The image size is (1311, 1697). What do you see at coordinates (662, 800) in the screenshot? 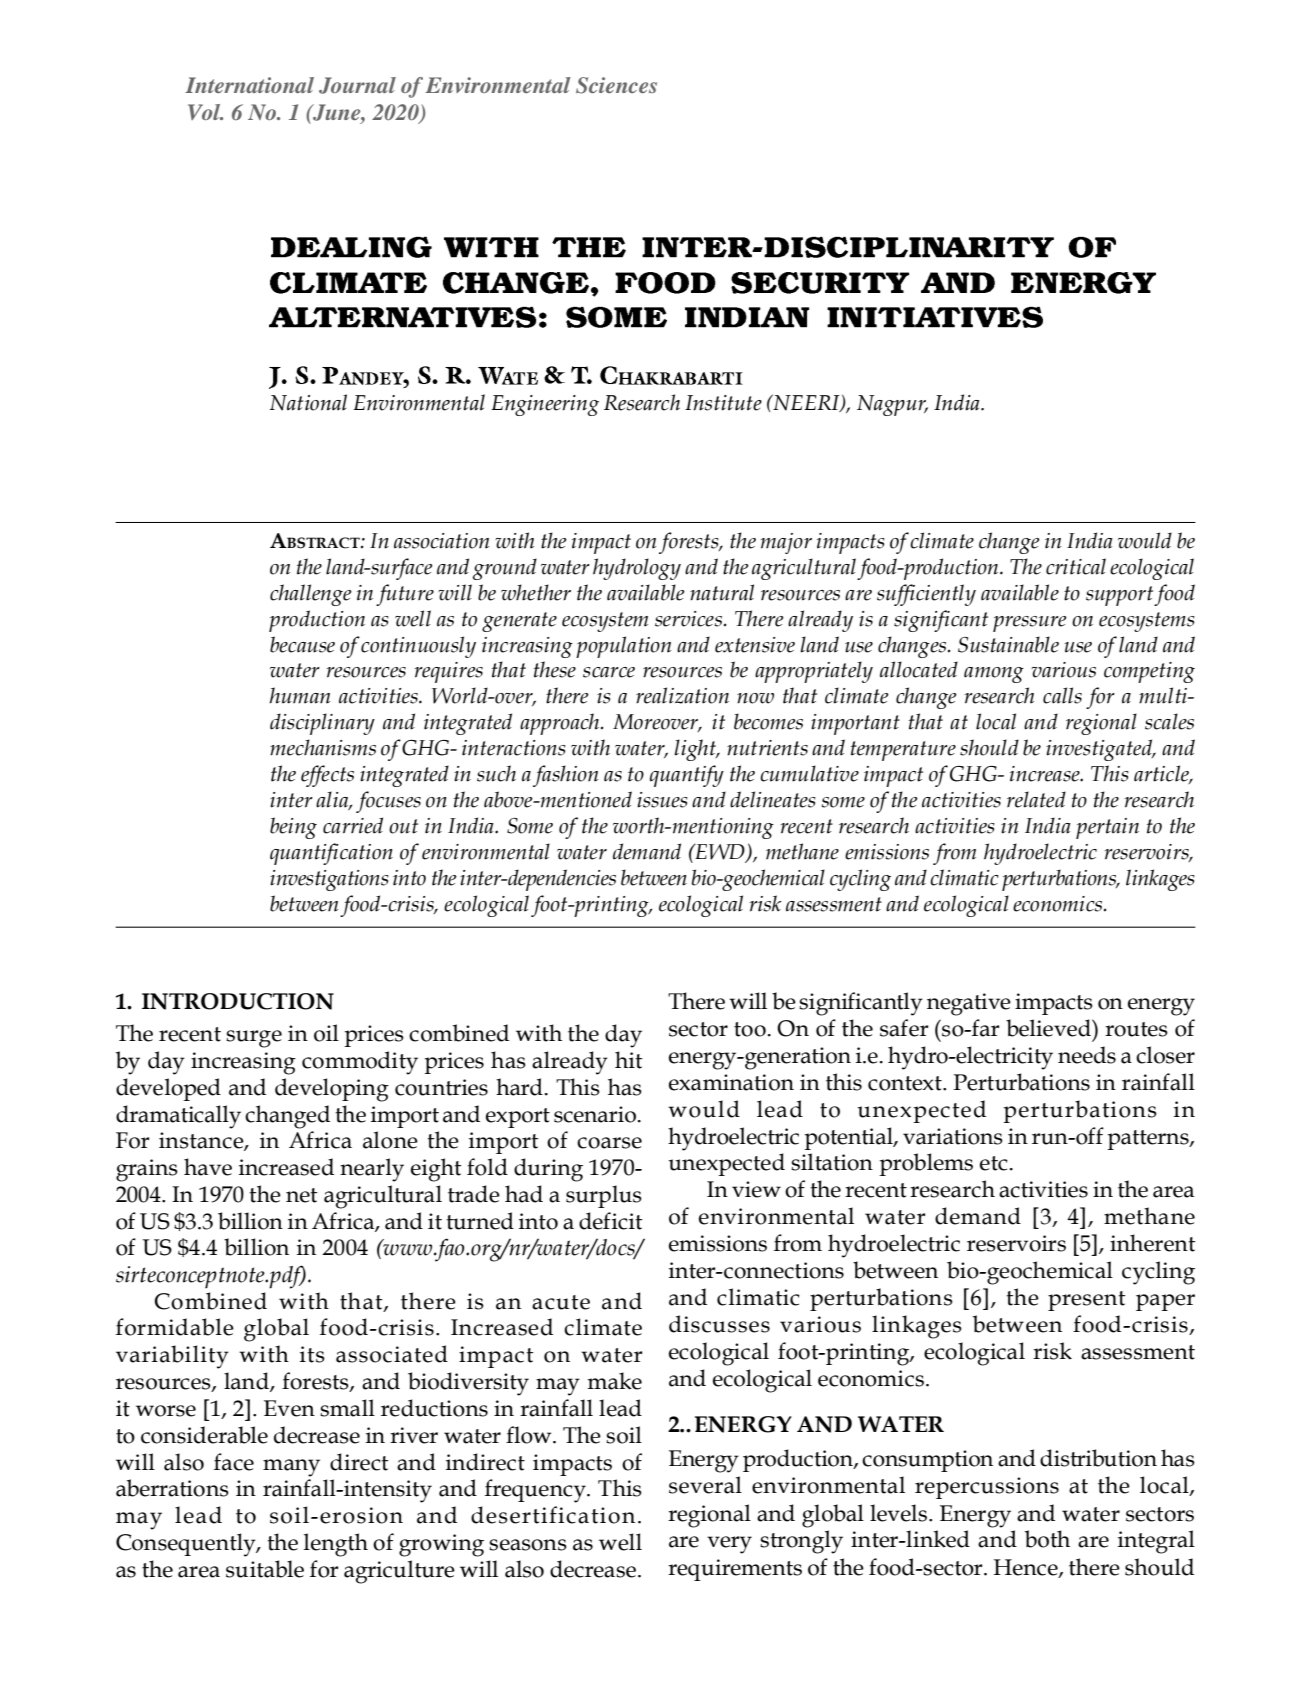
I see `issues` at bounding box center [662, 800].
